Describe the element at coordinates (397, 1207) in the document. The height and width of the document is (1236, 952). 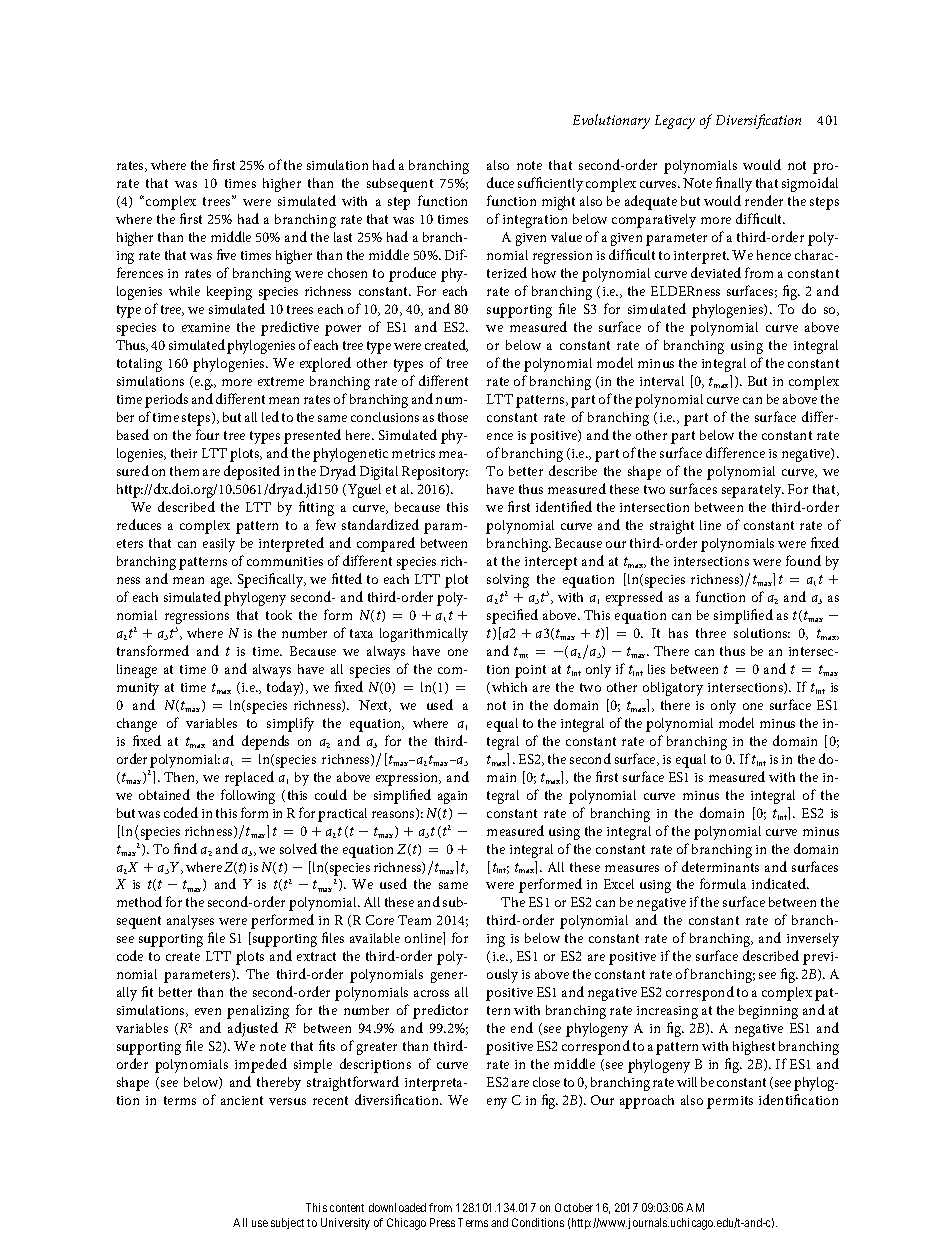
I see `downloaded` at that location.
